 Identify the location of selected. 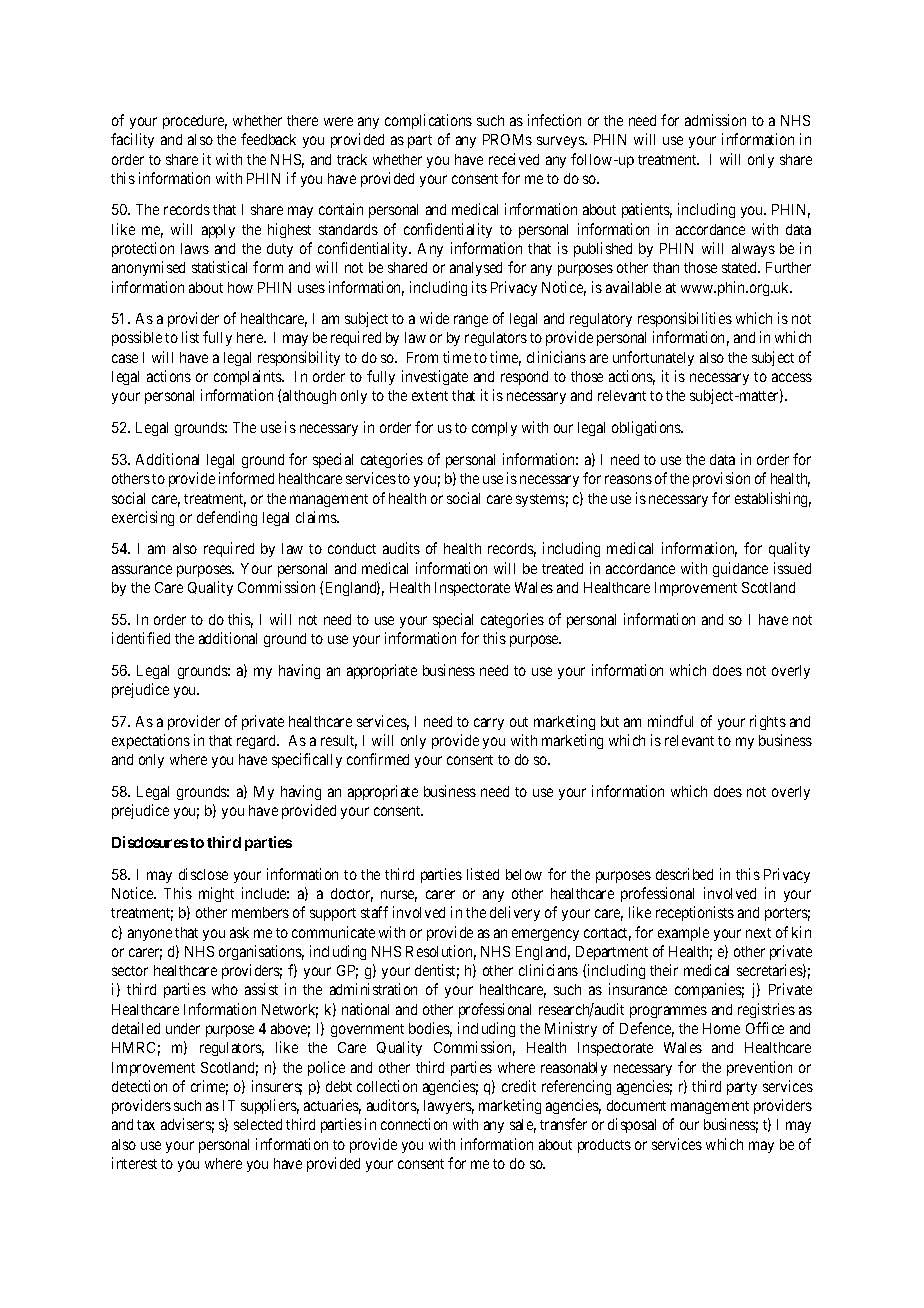
(258, 1124).
